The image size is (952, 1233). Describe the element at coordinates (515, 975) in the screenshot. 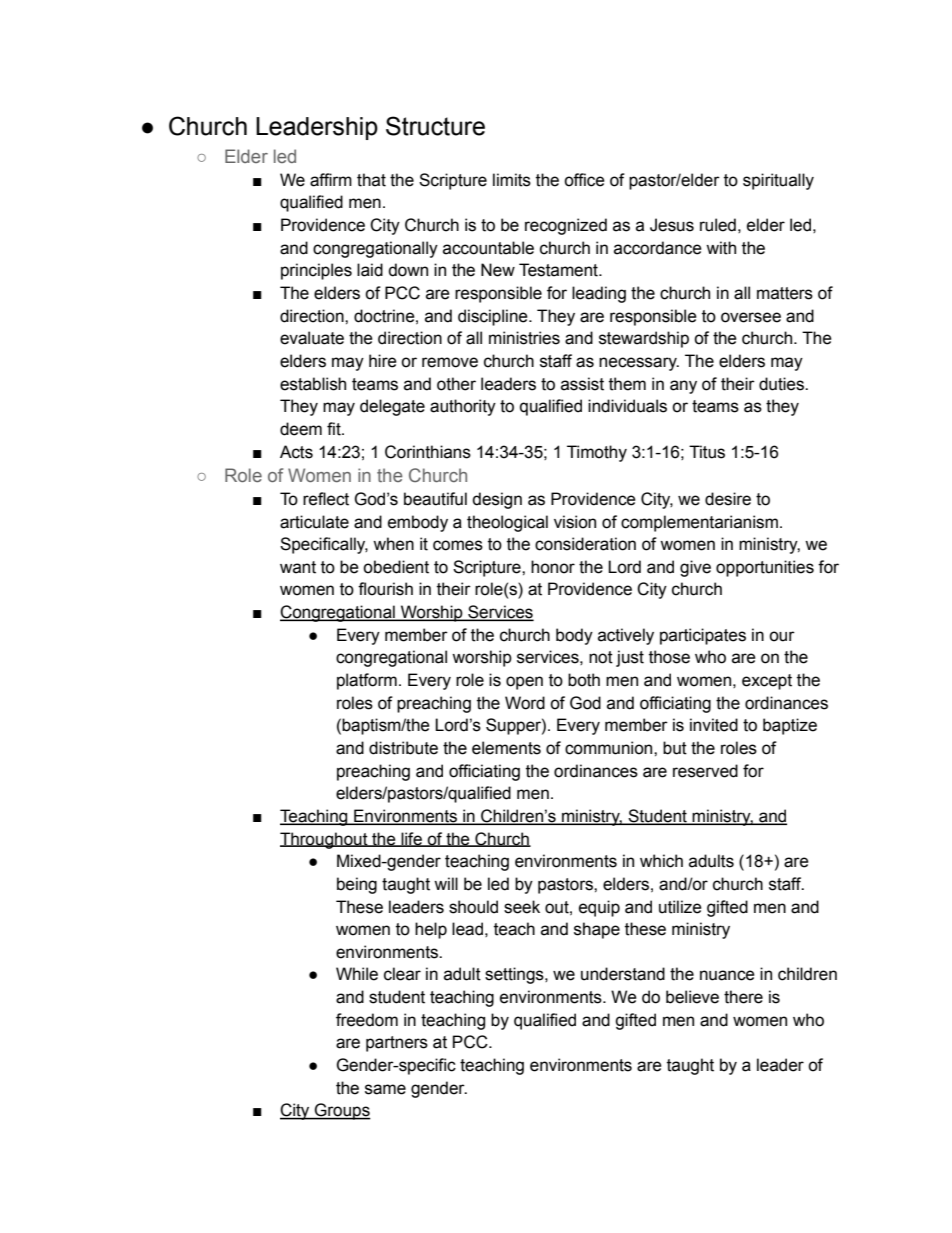

I see `settings` at that location.
